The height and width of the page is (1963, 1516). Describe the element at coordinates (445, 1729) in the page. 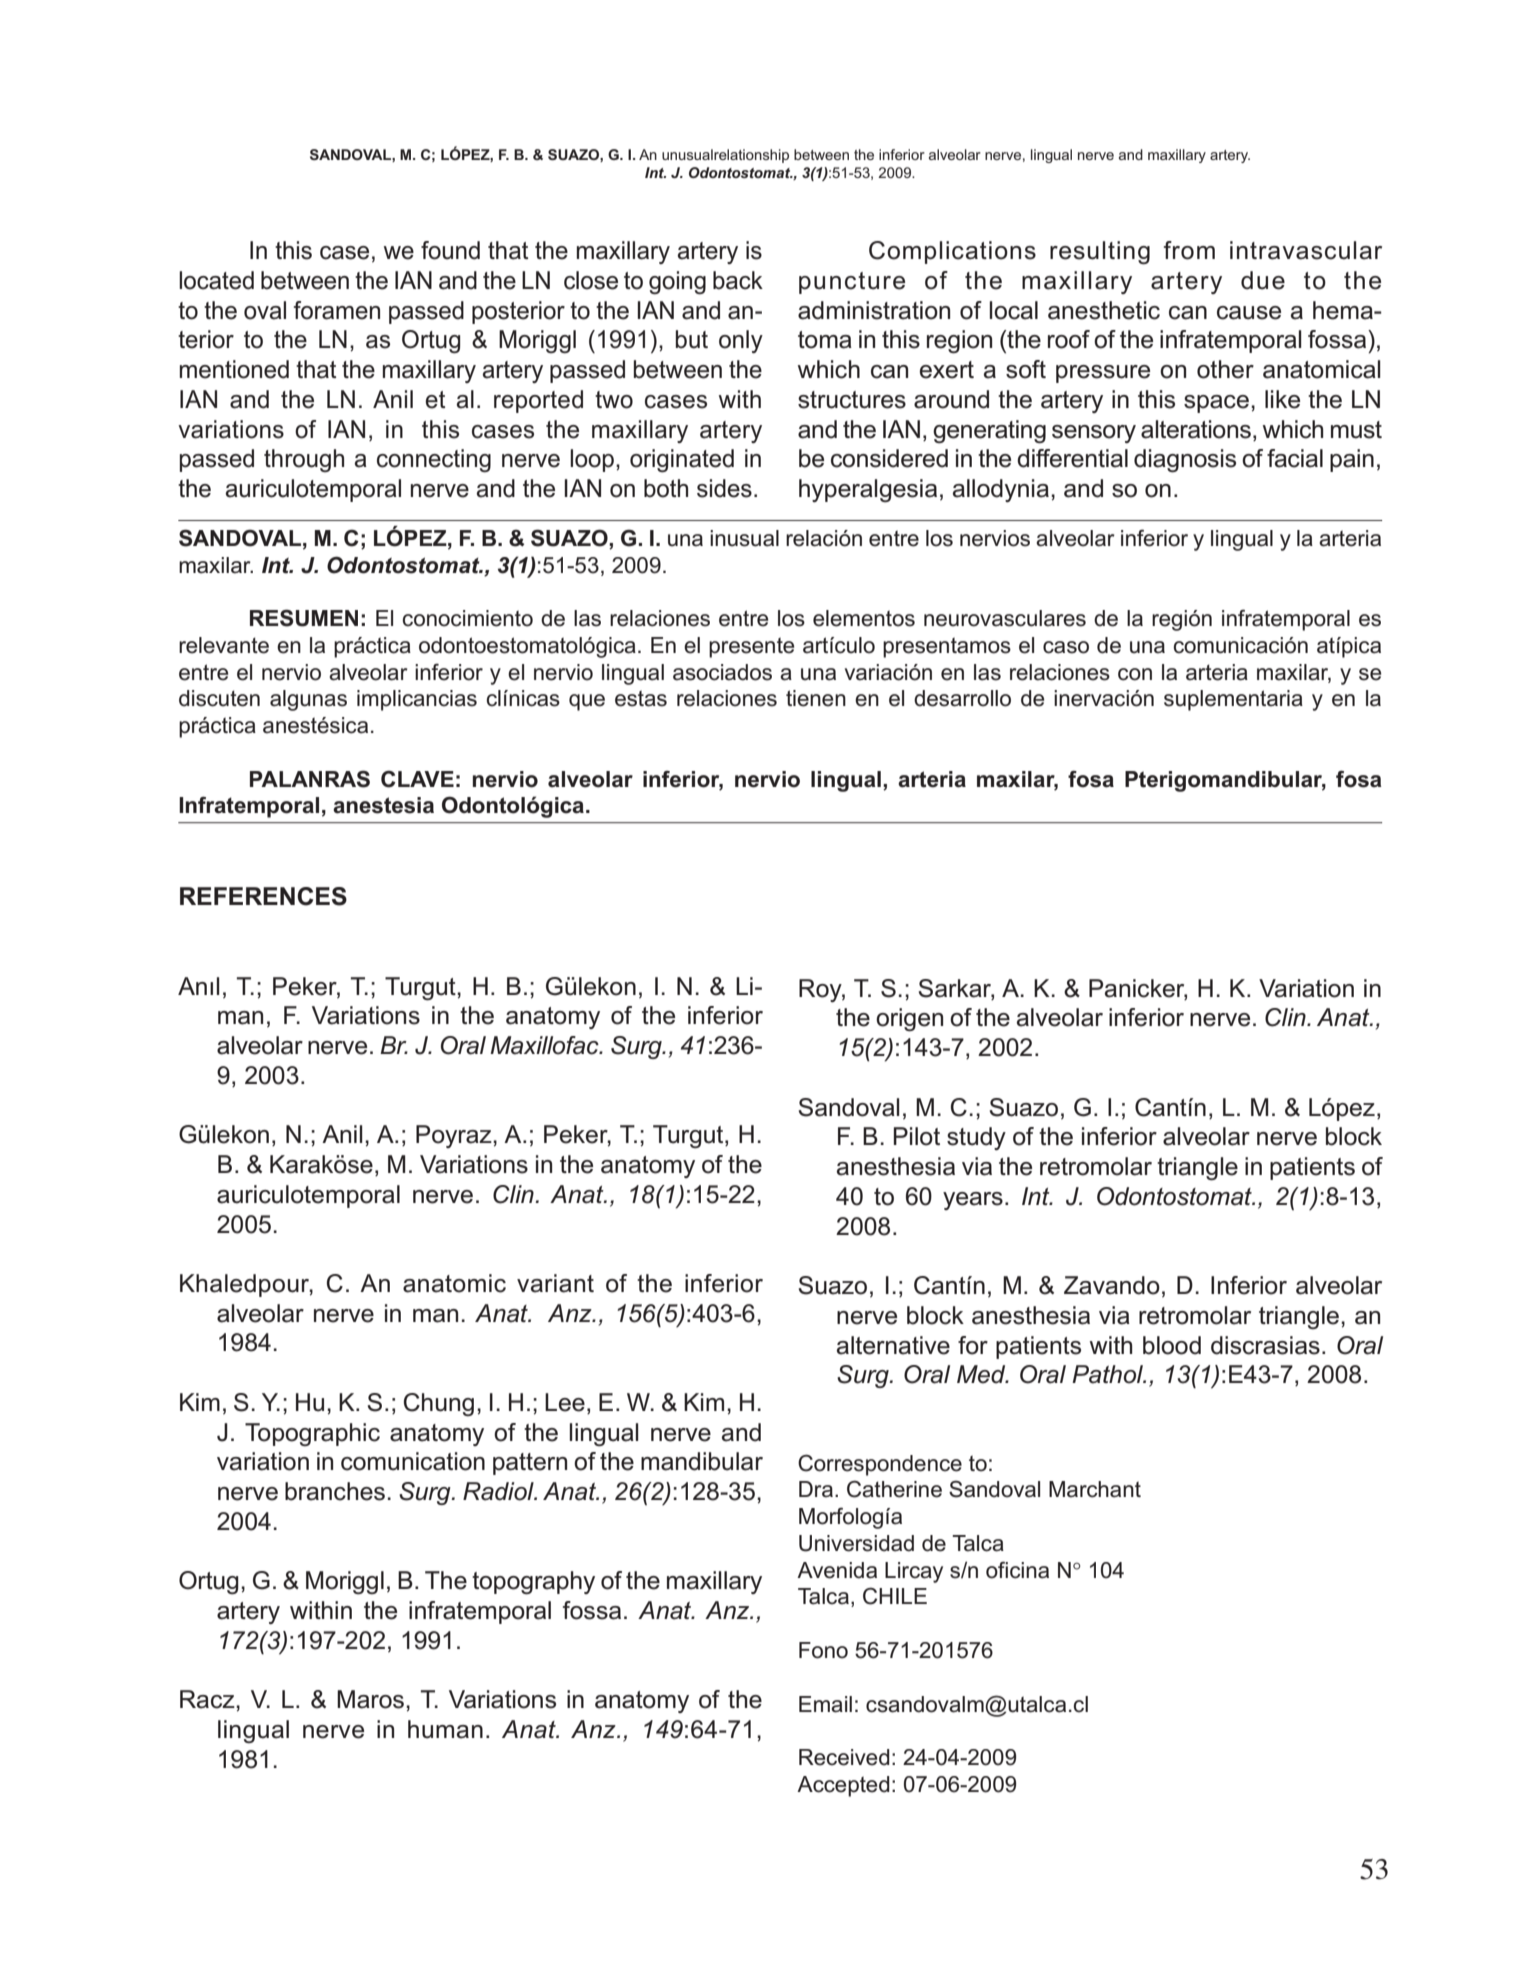

I see `human` at that location.
